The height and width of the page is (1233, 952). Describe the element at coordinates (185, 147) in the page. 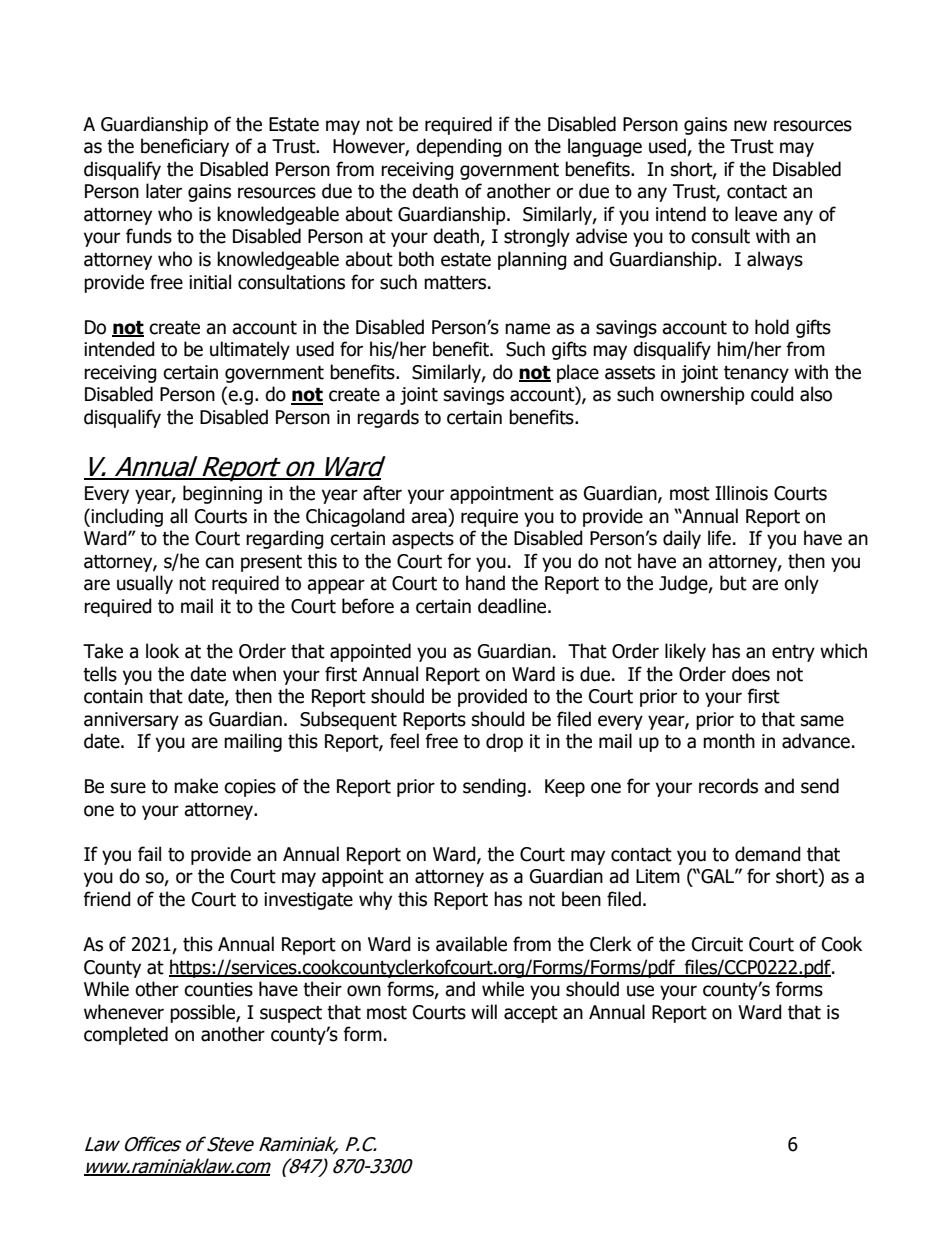

I see `beneficiary` at that location.
